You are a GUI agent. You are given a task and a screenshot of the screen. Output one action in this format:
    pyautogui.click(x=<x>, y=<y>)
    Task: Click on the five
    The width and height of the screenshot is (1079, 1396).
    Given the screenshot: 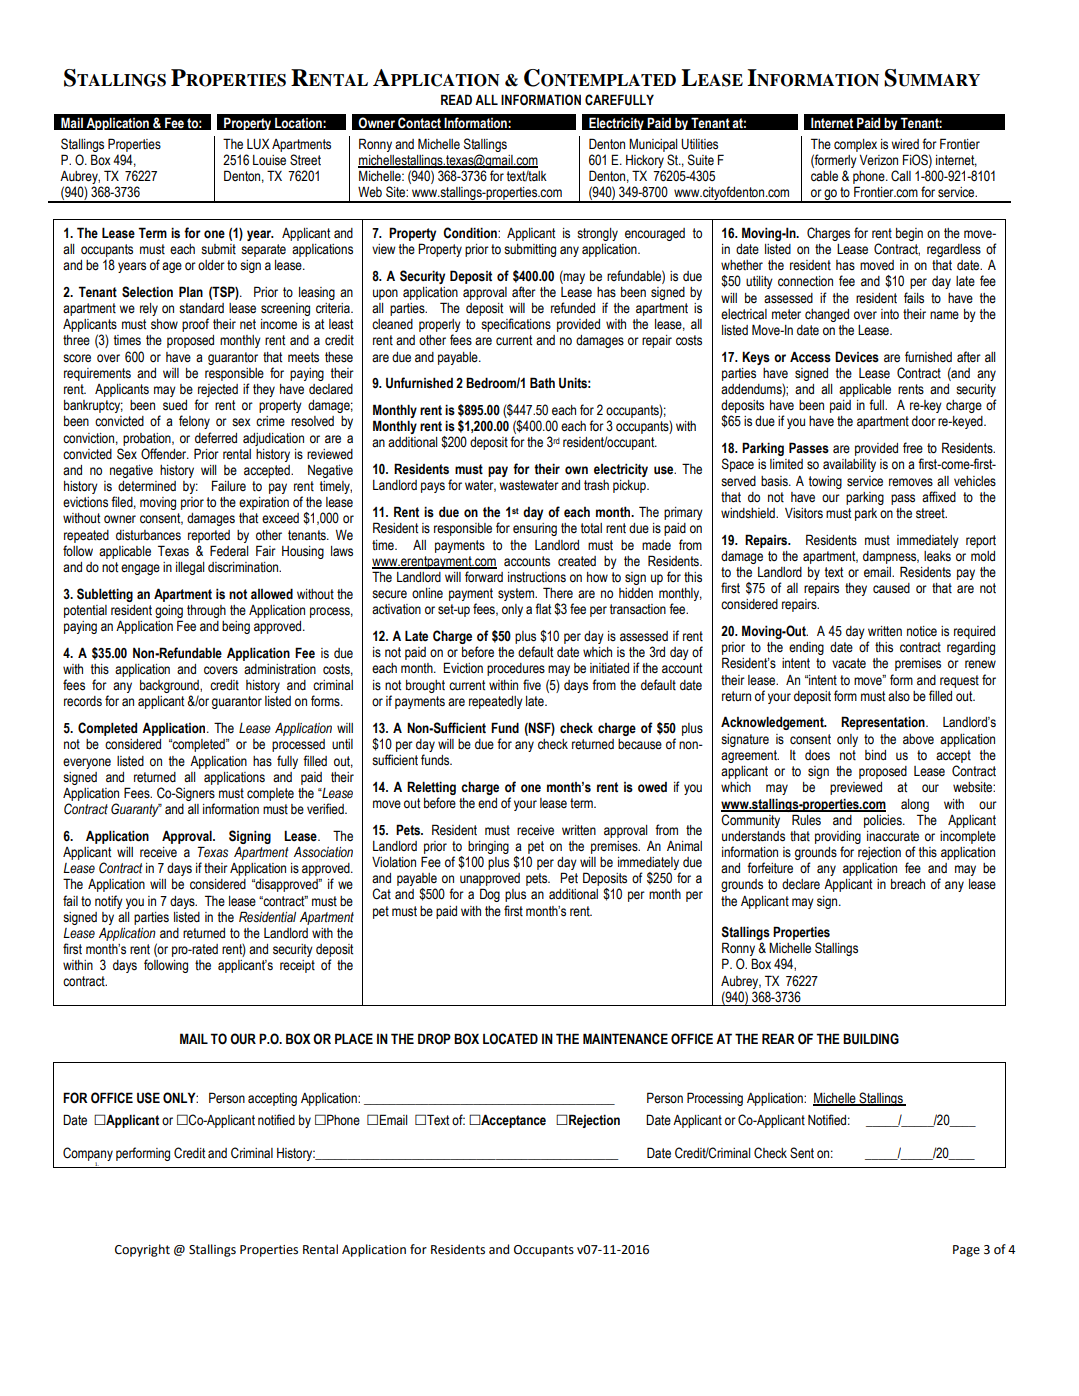 What is the action you would take?
    pyautogui.click(x=532, y=684)
